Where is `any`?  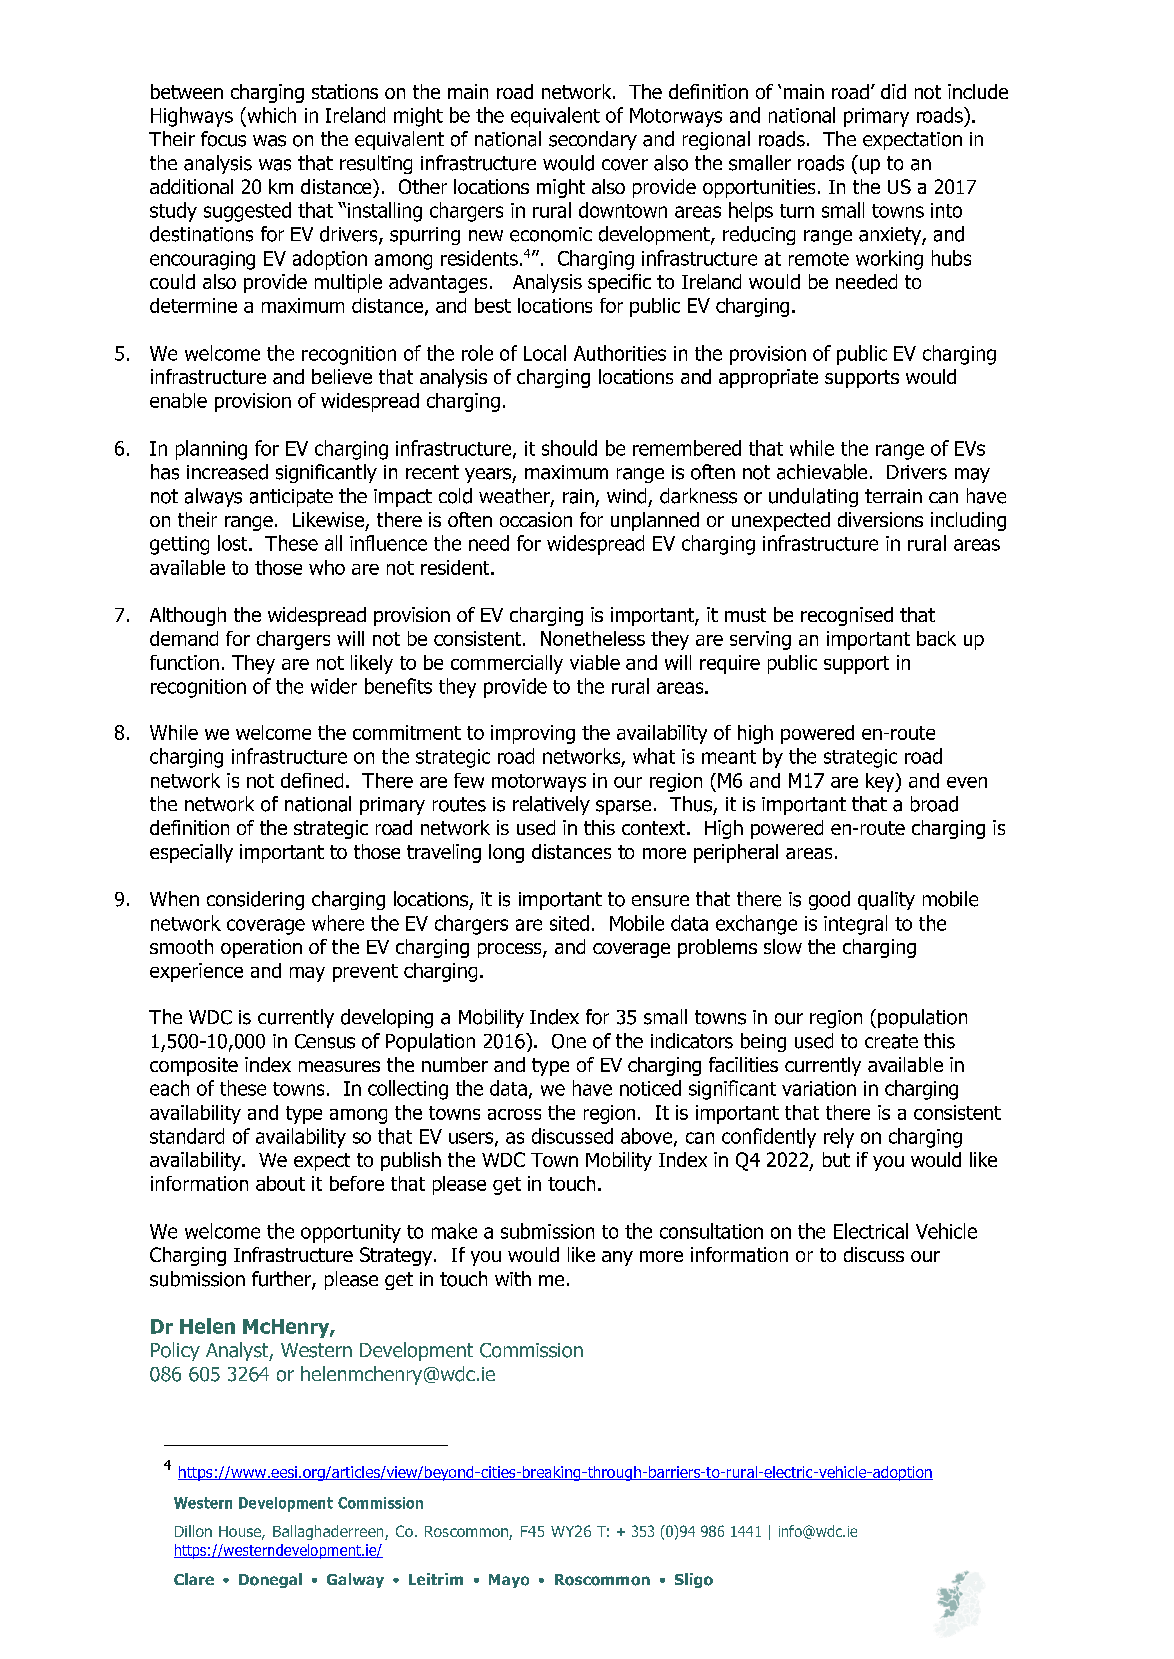
any is located at coordinates (617, 1258).
